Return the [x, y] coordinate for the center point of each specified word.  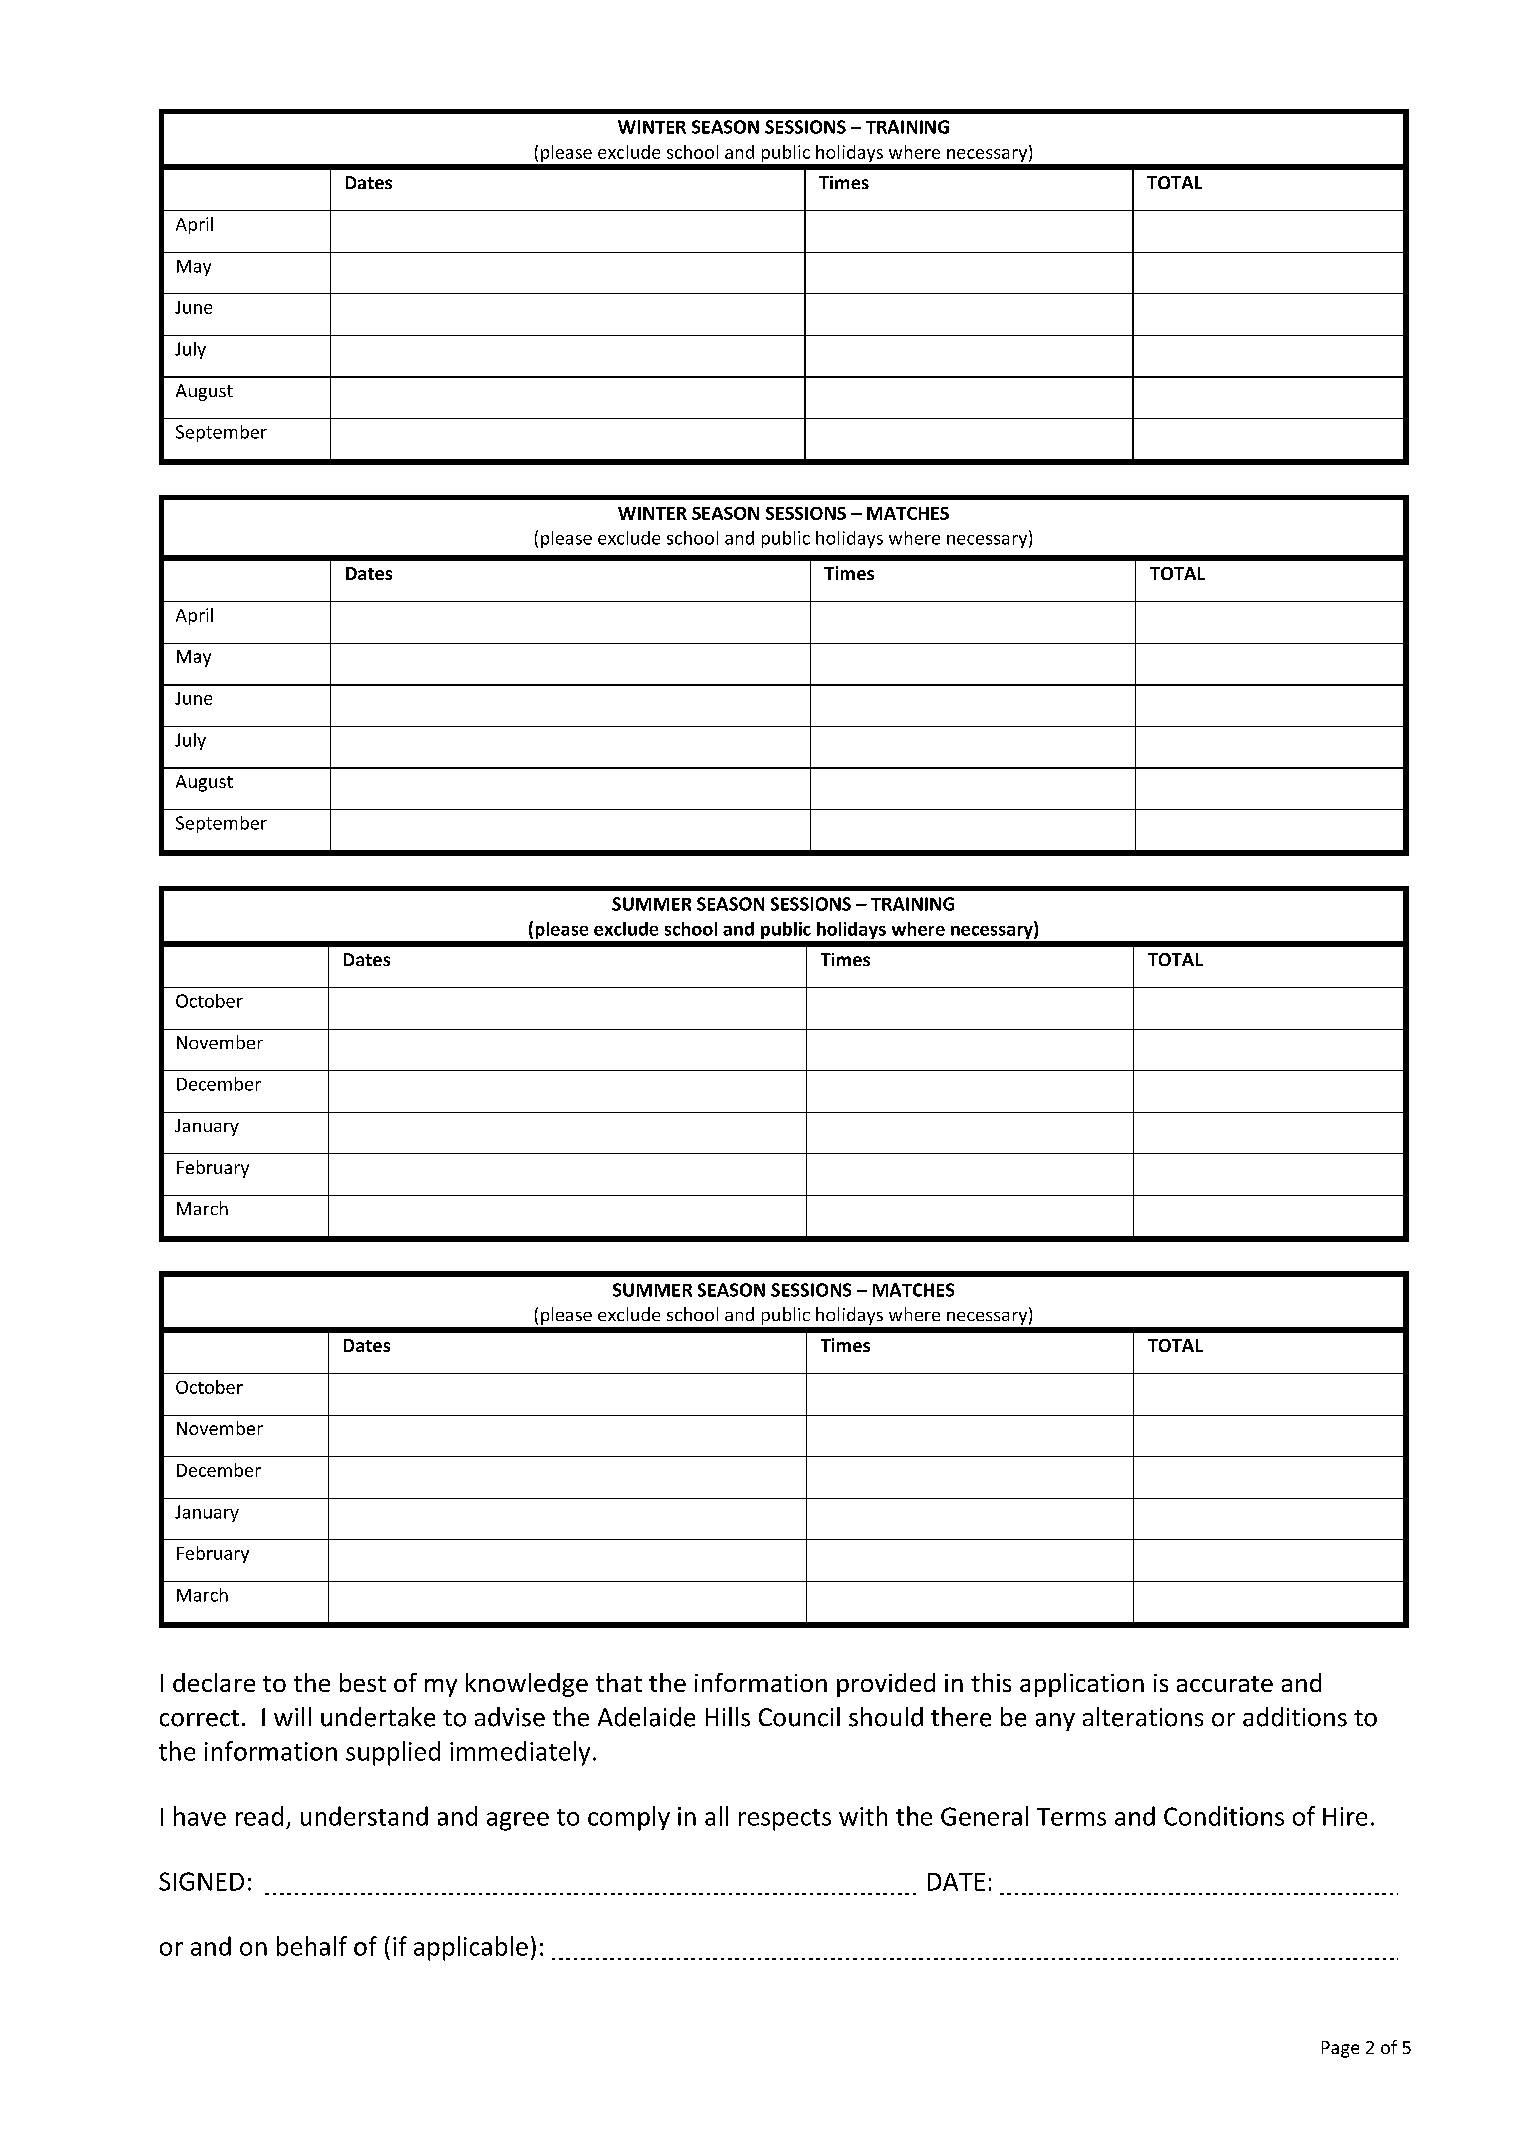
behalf [312, 1946]
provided [886, 1685]
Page [1340, 2049]
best [363, 1682]
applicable [471, 1948]
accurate [1225, 1684]
